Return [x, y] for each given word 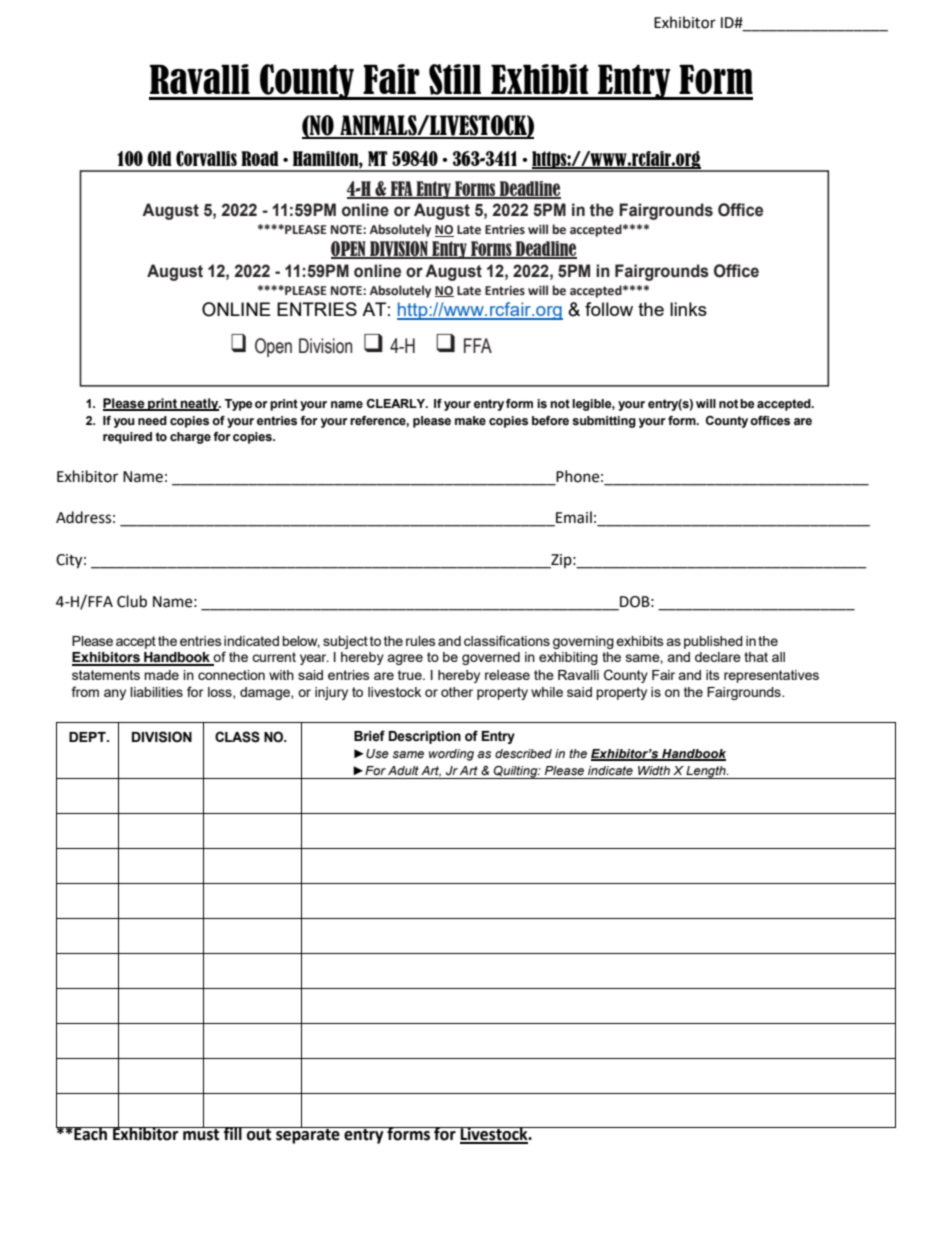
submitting [604, 422]
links [688, 309]
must [201, 1134]
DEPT [88, 737]
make [470, 421]
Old [159, 159]
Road [260, 158]
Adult [403, 770]
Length [706, 772]
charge [190, 438]
